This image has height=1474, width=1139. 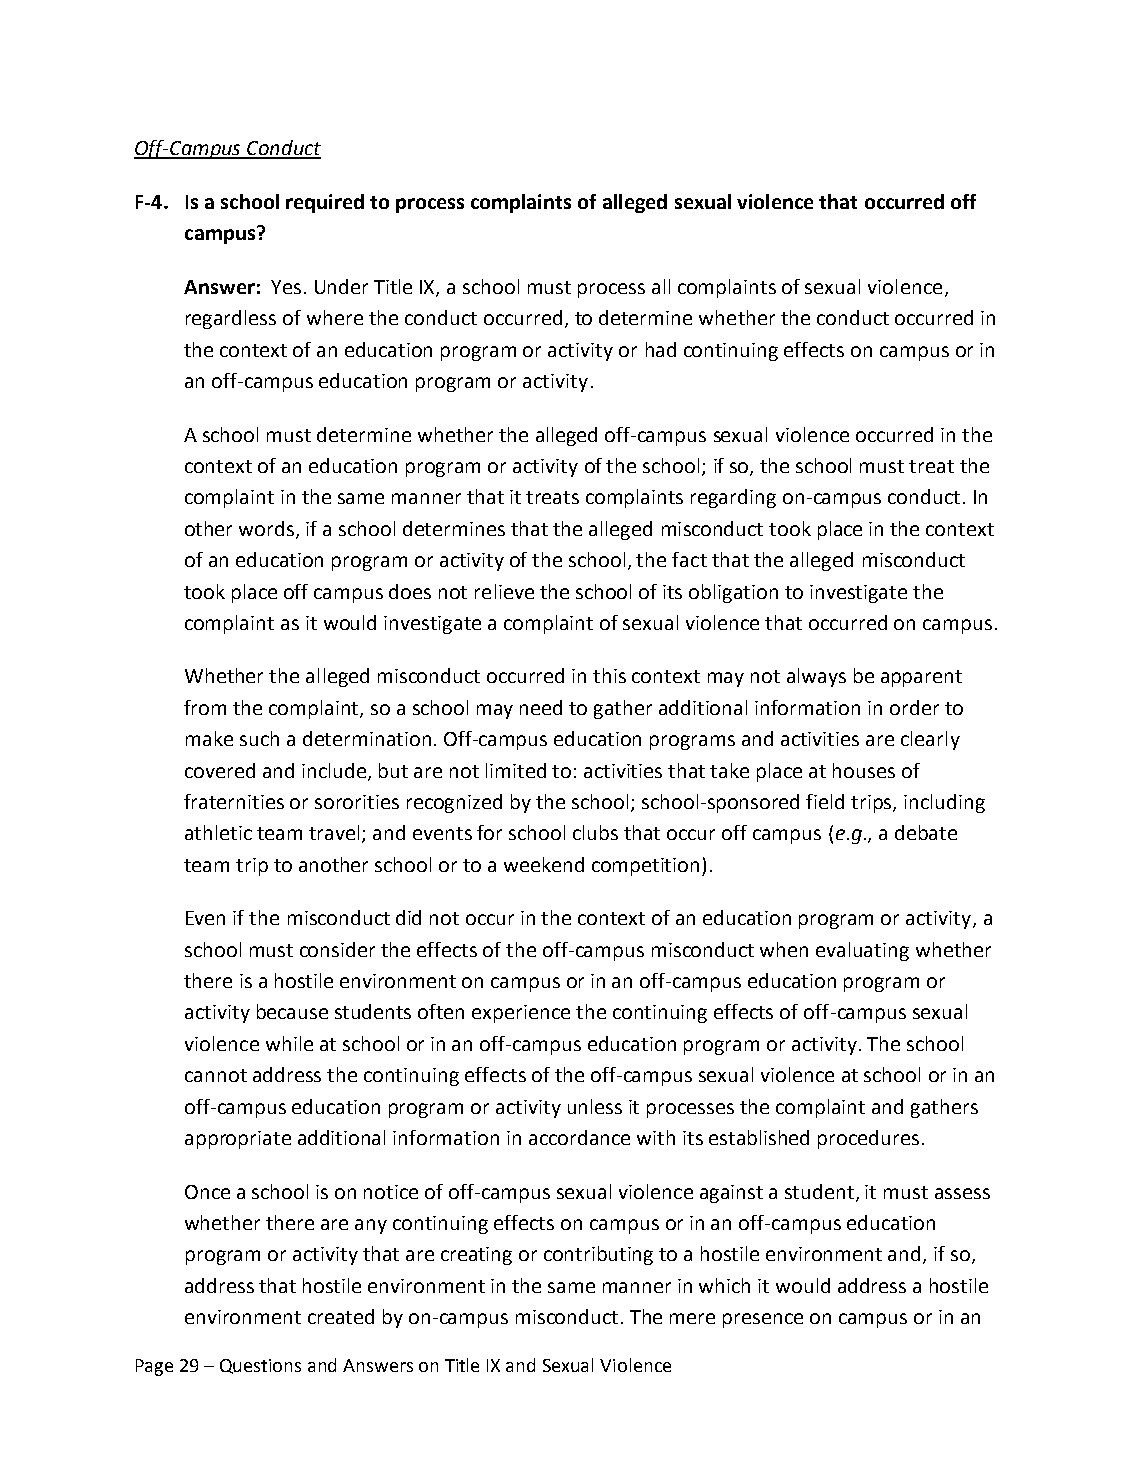 I want to click on presence, so click(x=763, y=1320).
